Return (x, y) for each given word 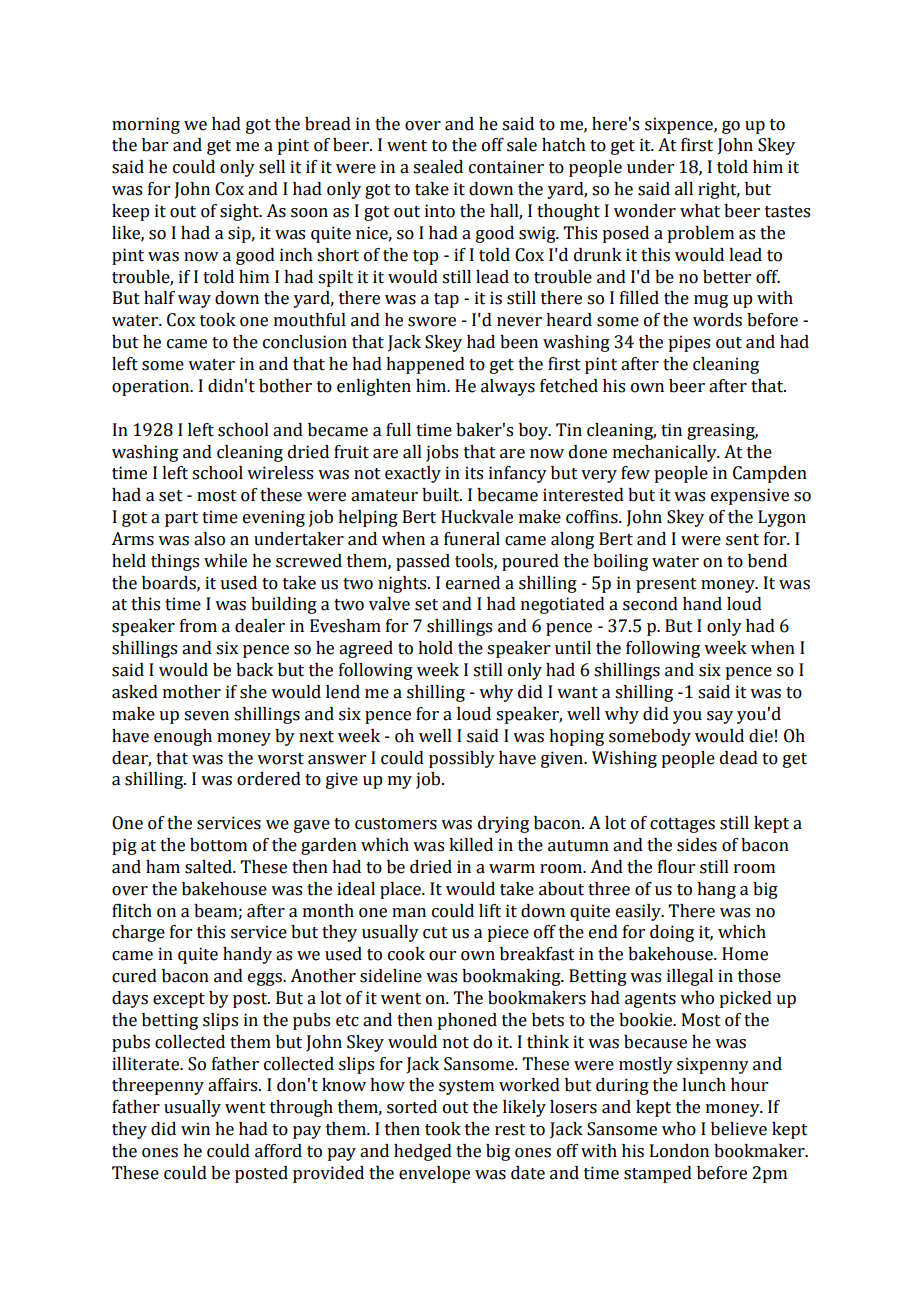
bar (155, 145)
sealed (438, 167)
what (700, 211)
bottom (218, 845)
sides (697, 845)
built (442, 495)
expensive (750, 496)
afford (278, 1151)
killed (471, 845)
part (181, 519)
